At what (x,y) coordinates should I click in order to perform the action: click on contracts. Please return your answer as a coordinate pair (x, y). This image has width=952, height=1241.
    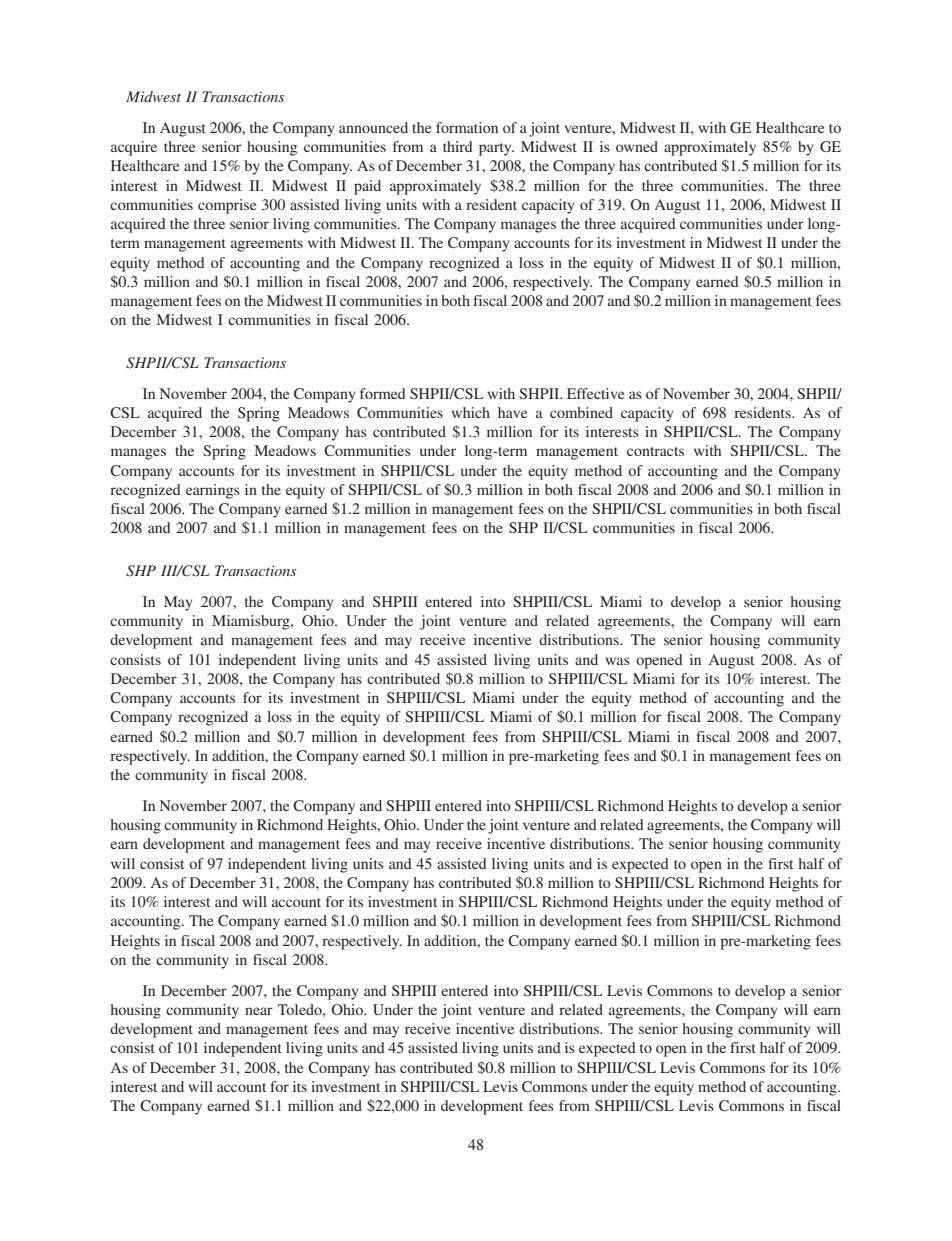
    Looking at the image, I should click on (655, 451).
